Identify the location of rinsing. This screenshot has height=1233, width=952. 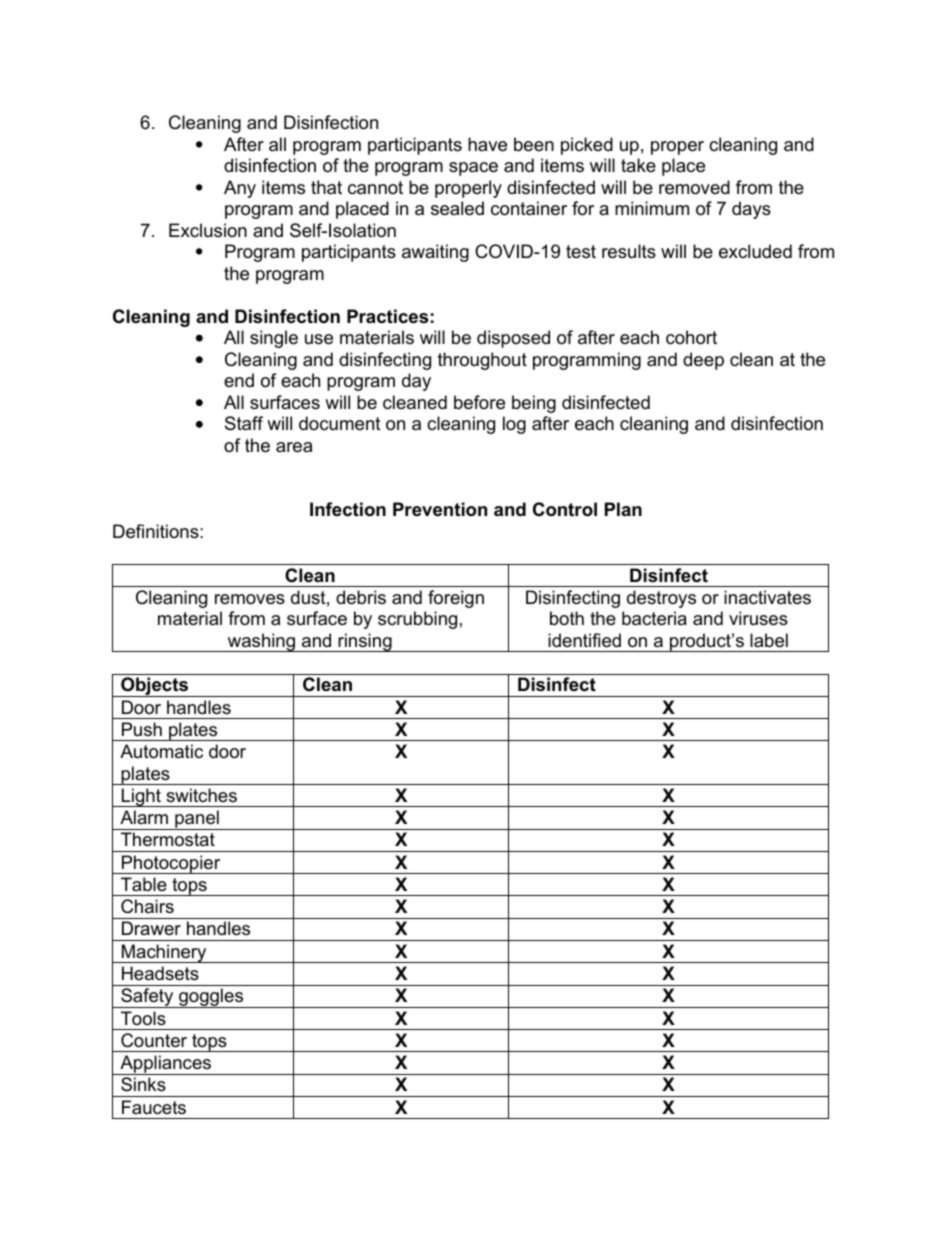
(365, 642).
